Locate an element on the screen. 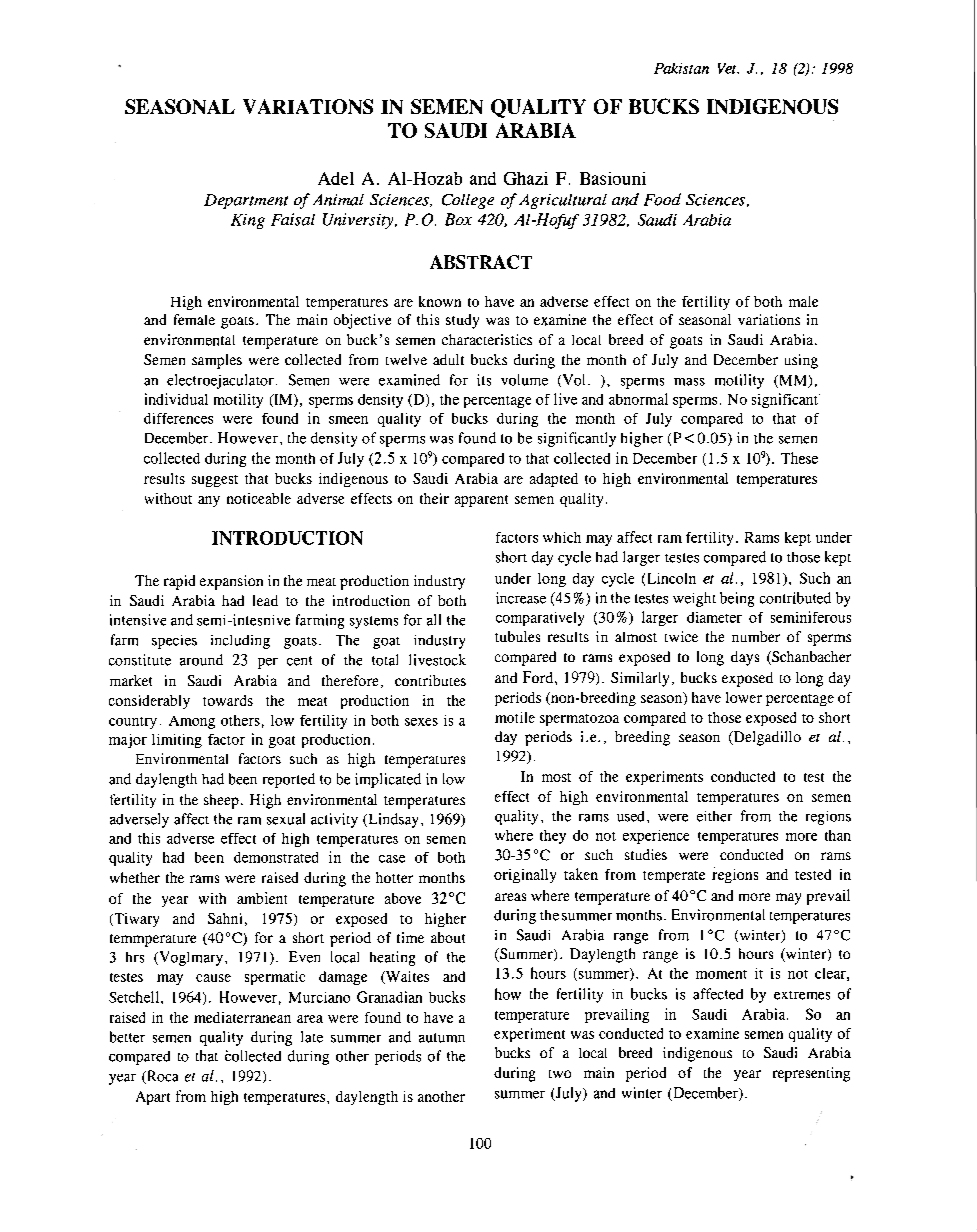 The width and height of the screenshot is (977, 1232). using is located at coordinates (801, 361).
